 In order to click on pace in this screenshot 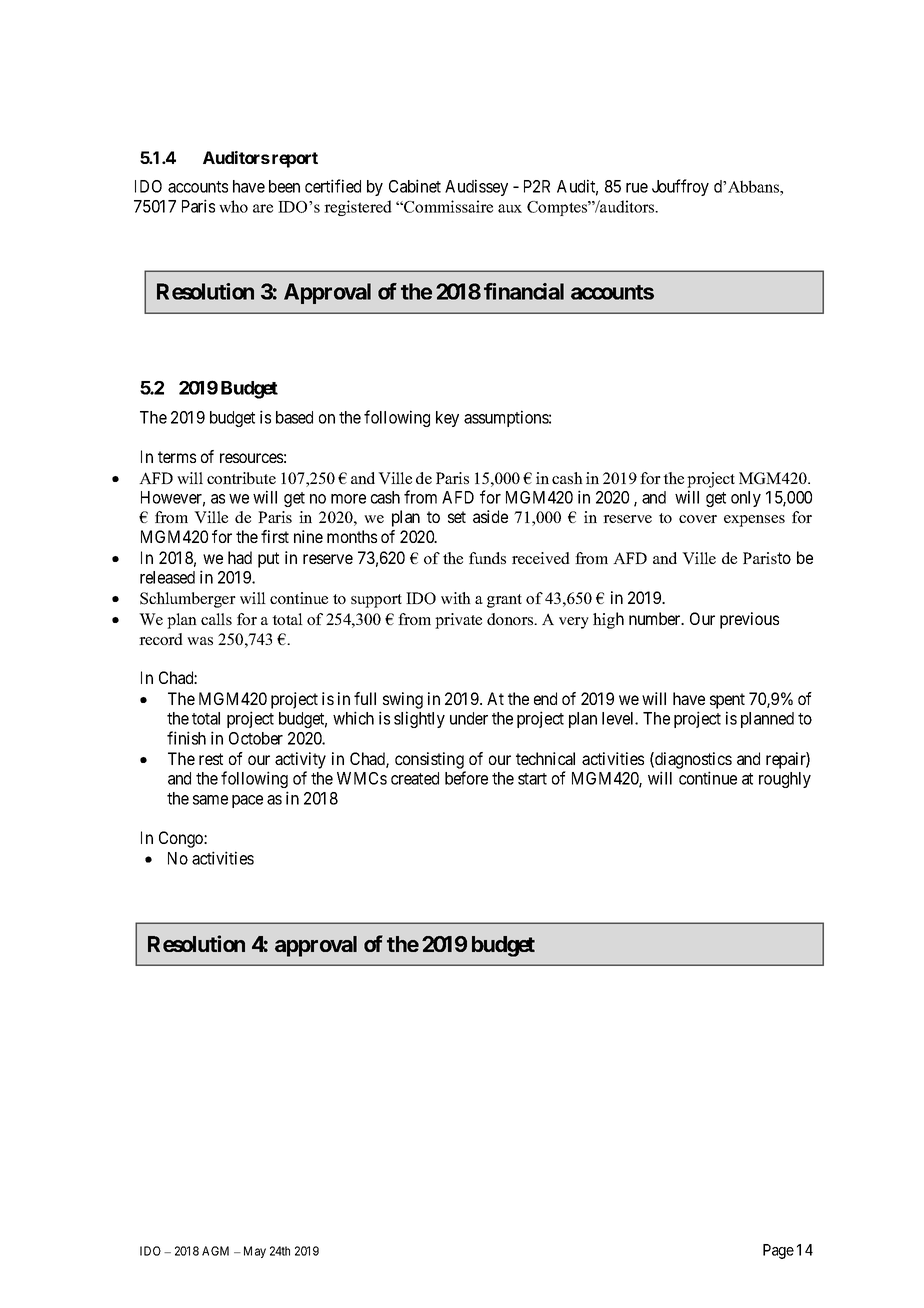, I will do `click(247, 801)`.
